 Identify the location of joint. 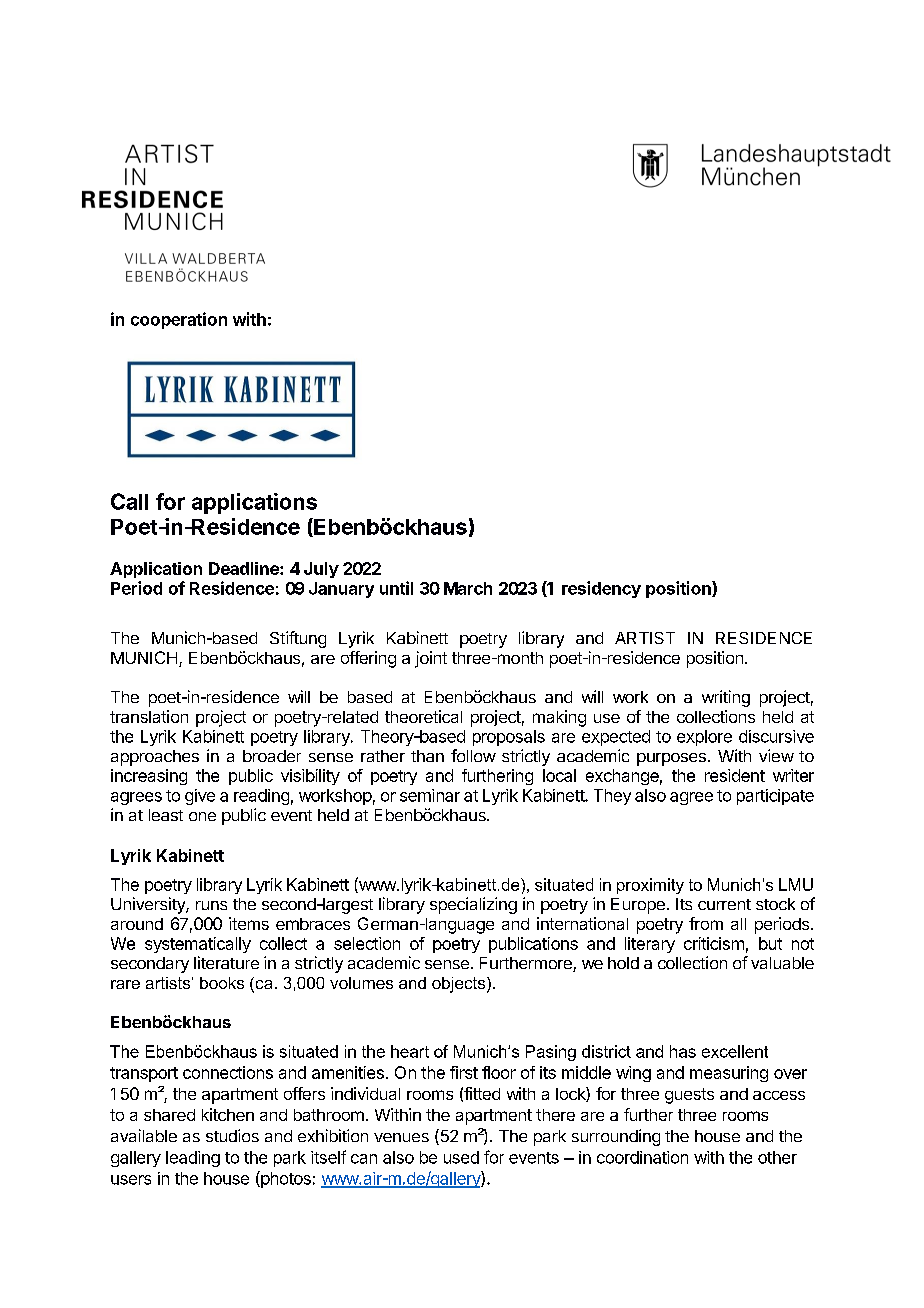
(431, 659).
